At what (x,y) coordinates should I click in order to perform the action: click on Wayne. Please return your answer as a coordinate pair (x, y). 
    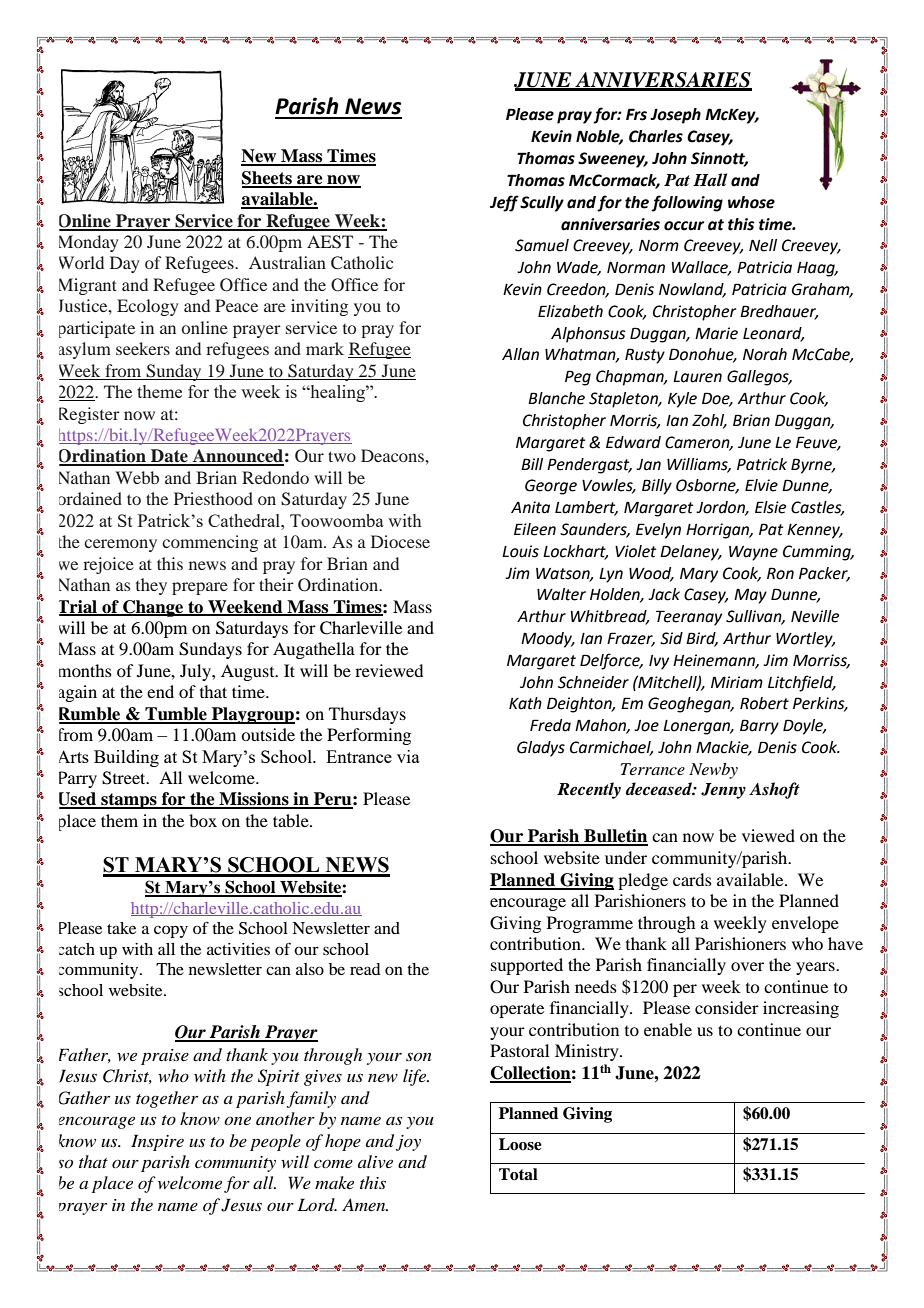
    Looking at the image, I should click on (753, 553).
